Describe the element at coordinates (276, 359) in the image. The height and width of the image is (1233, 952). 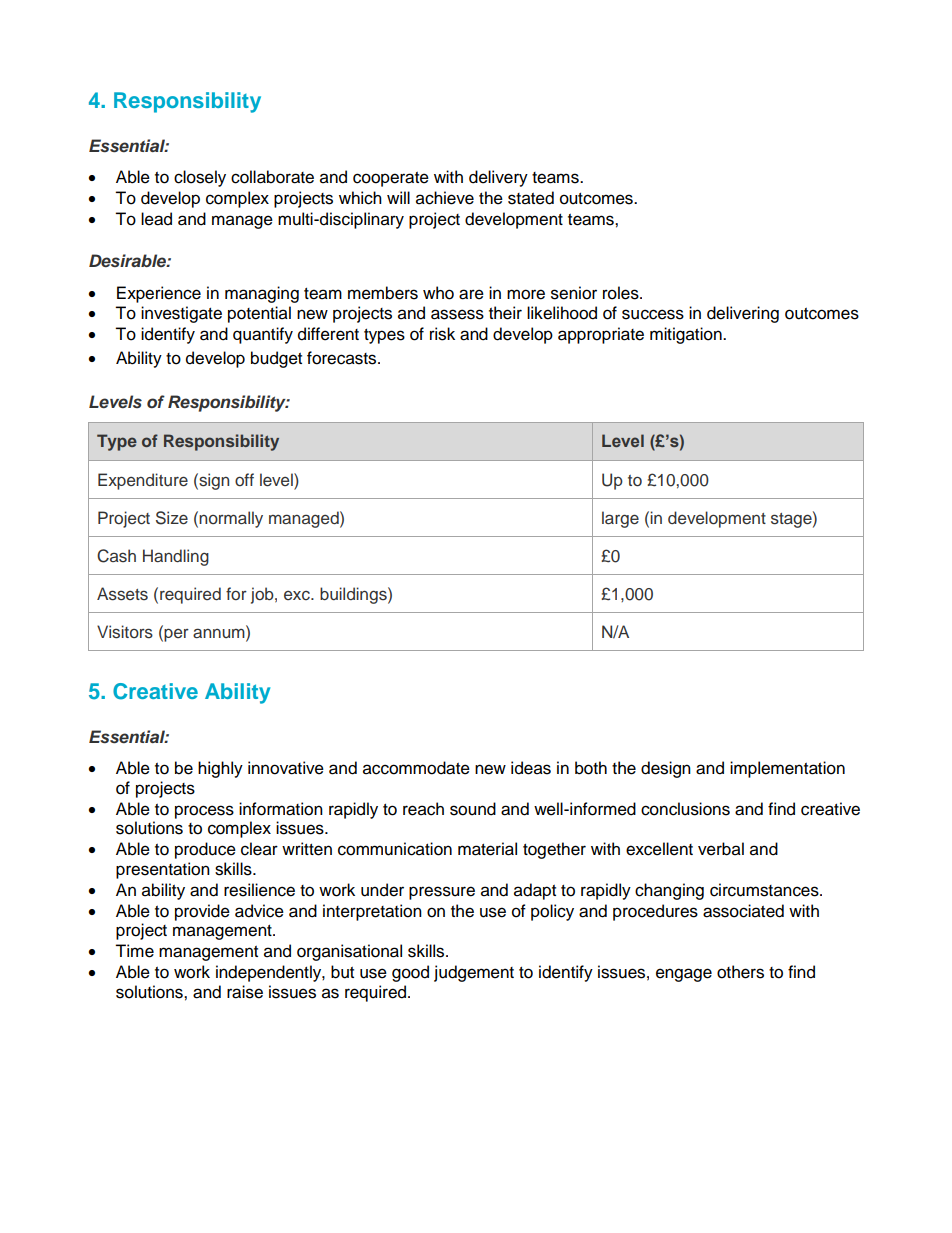
I see `budget` at that location.
